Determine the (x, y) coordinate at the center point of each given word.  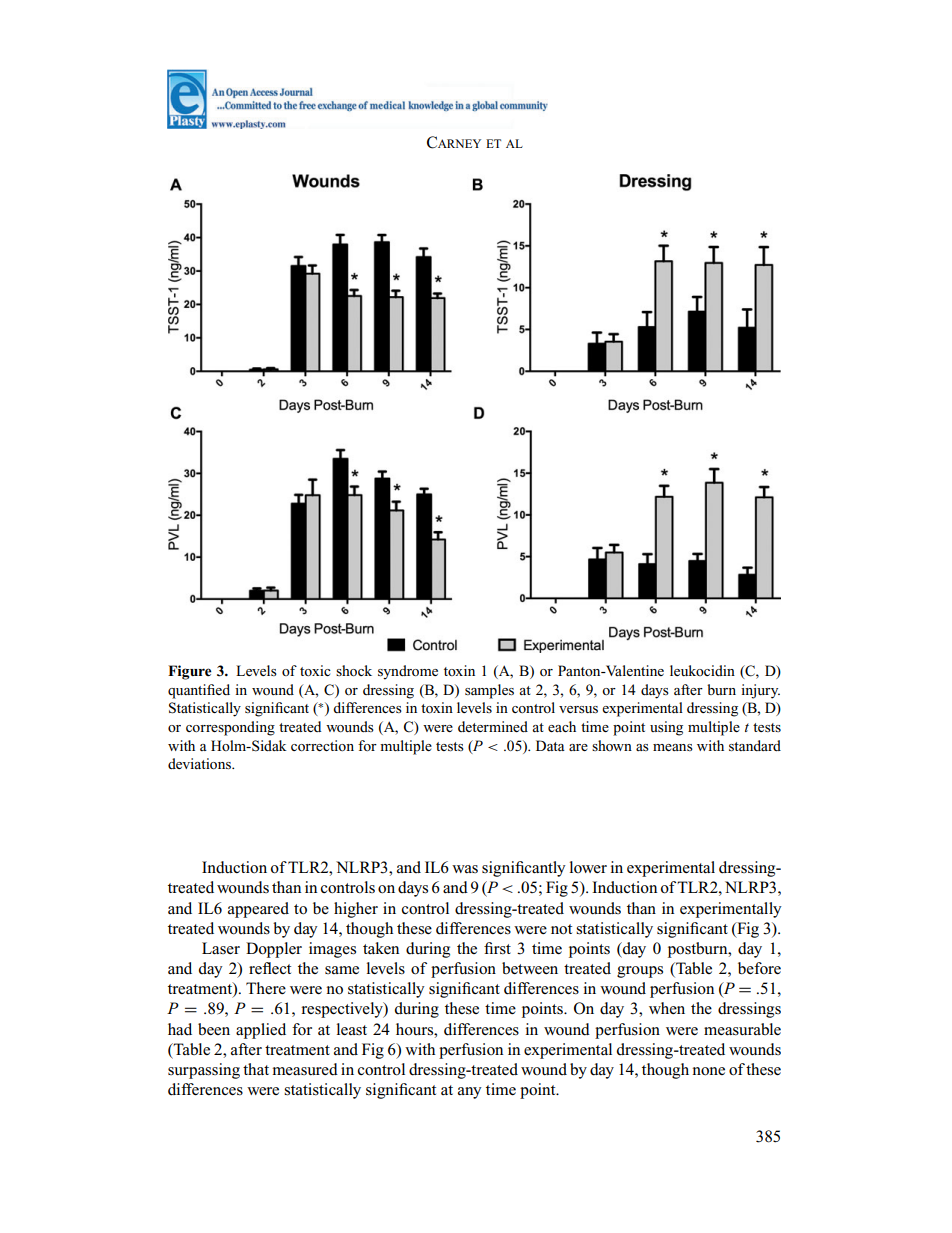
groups (640, 972)
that (256, 1069)
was (465, 869)
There (266, 988)
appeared (258, 910)
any (470, 1093)
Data (550, 745)
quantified (199, 691)
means (673, 747)
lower (588, 867)
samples (489, 691)
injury (760, 691)
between (530, 968)
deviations (200, 763)
